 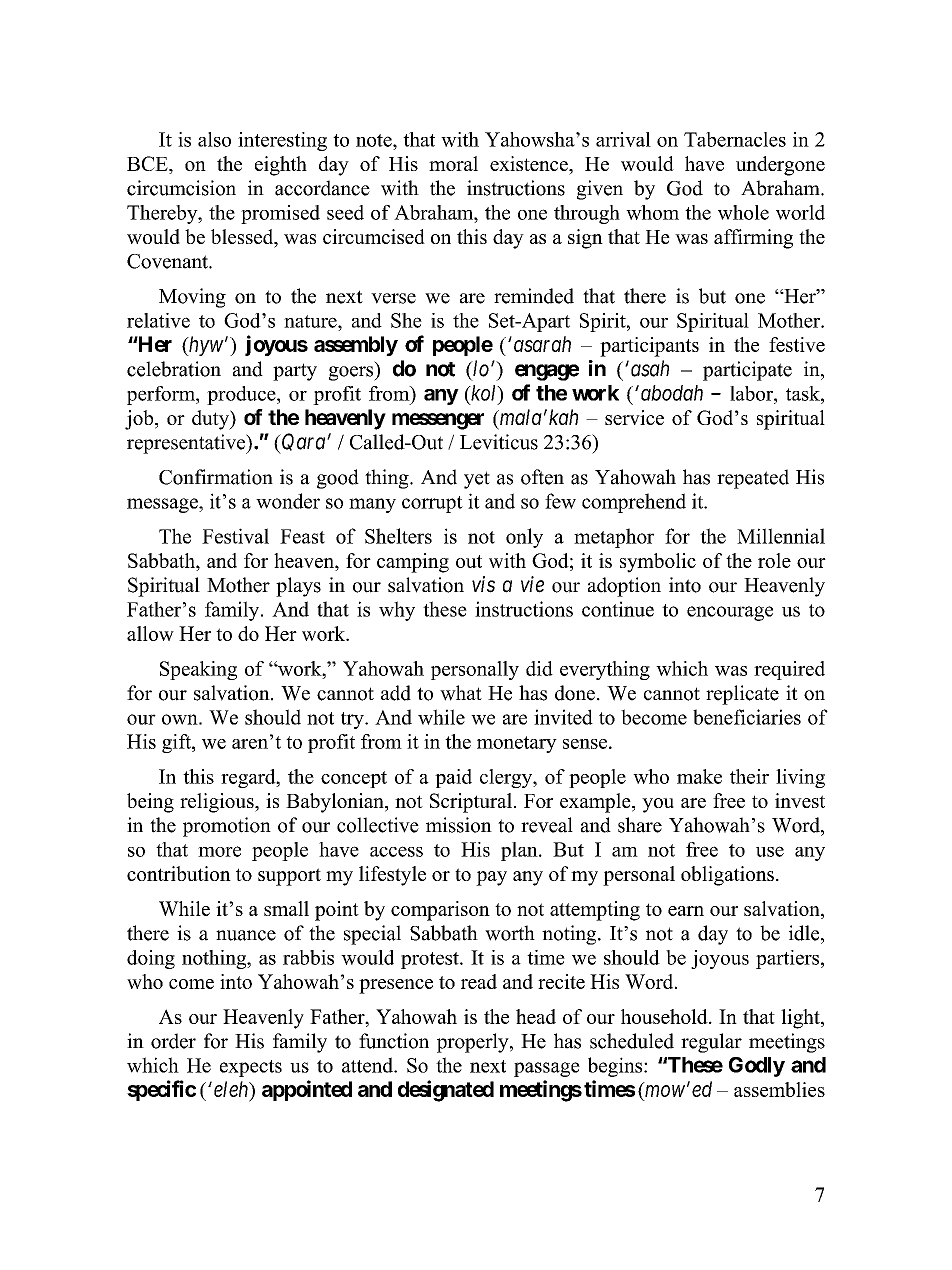 What do you see at coordinates (547, 1069) in the page?
I see `passage` at bounding box center [547, 1069].
